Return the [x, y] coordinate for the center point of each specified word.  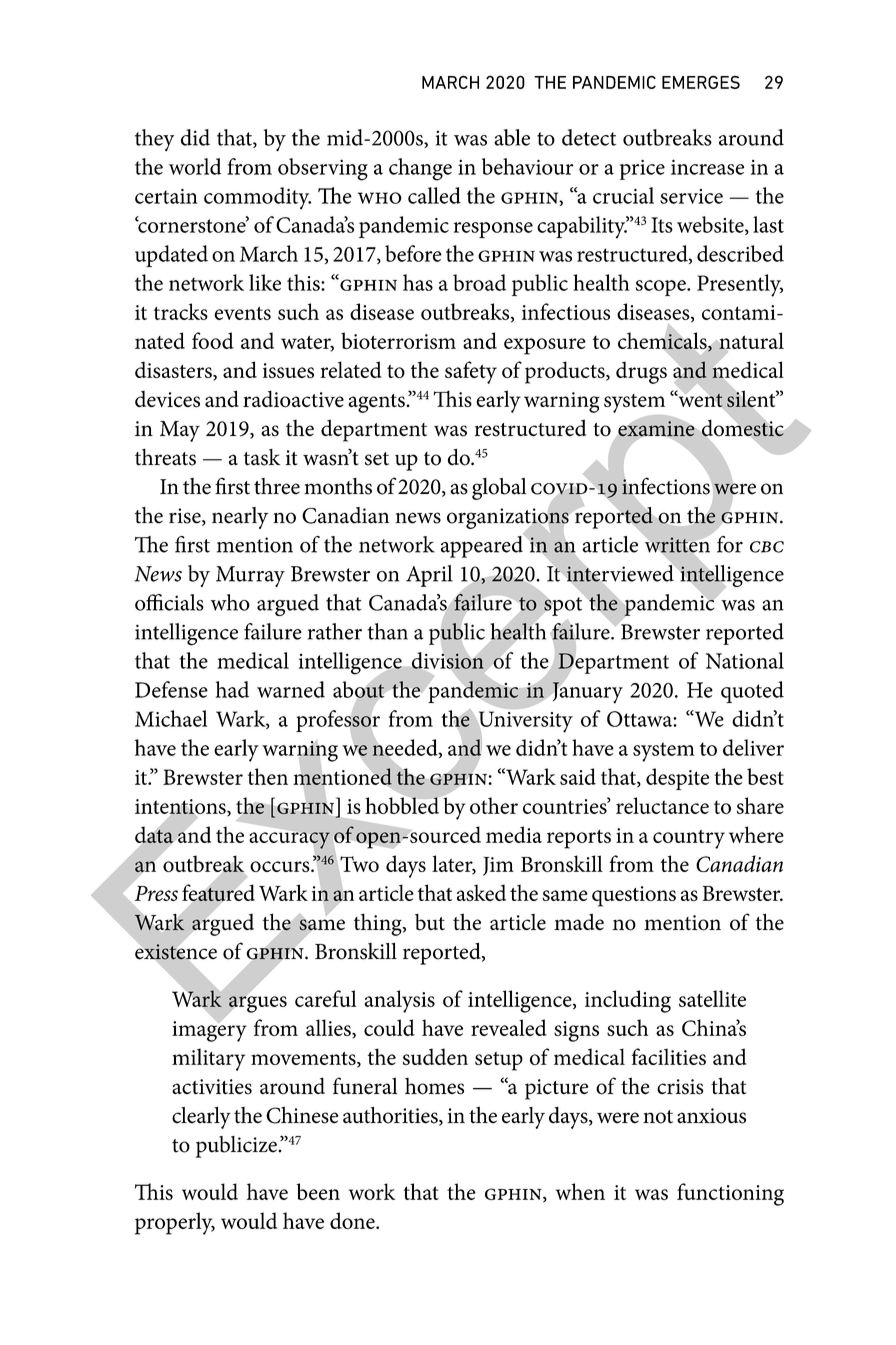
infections [666, 486]
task [261, 457]
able [512, 137]
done [353, 1220]
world [195, 166]
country [689, 839]
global [499, 489]
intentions [181, 807]
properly [175, 1223]
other [494, 805]
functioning [730, 1194]
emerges [701, 82]
